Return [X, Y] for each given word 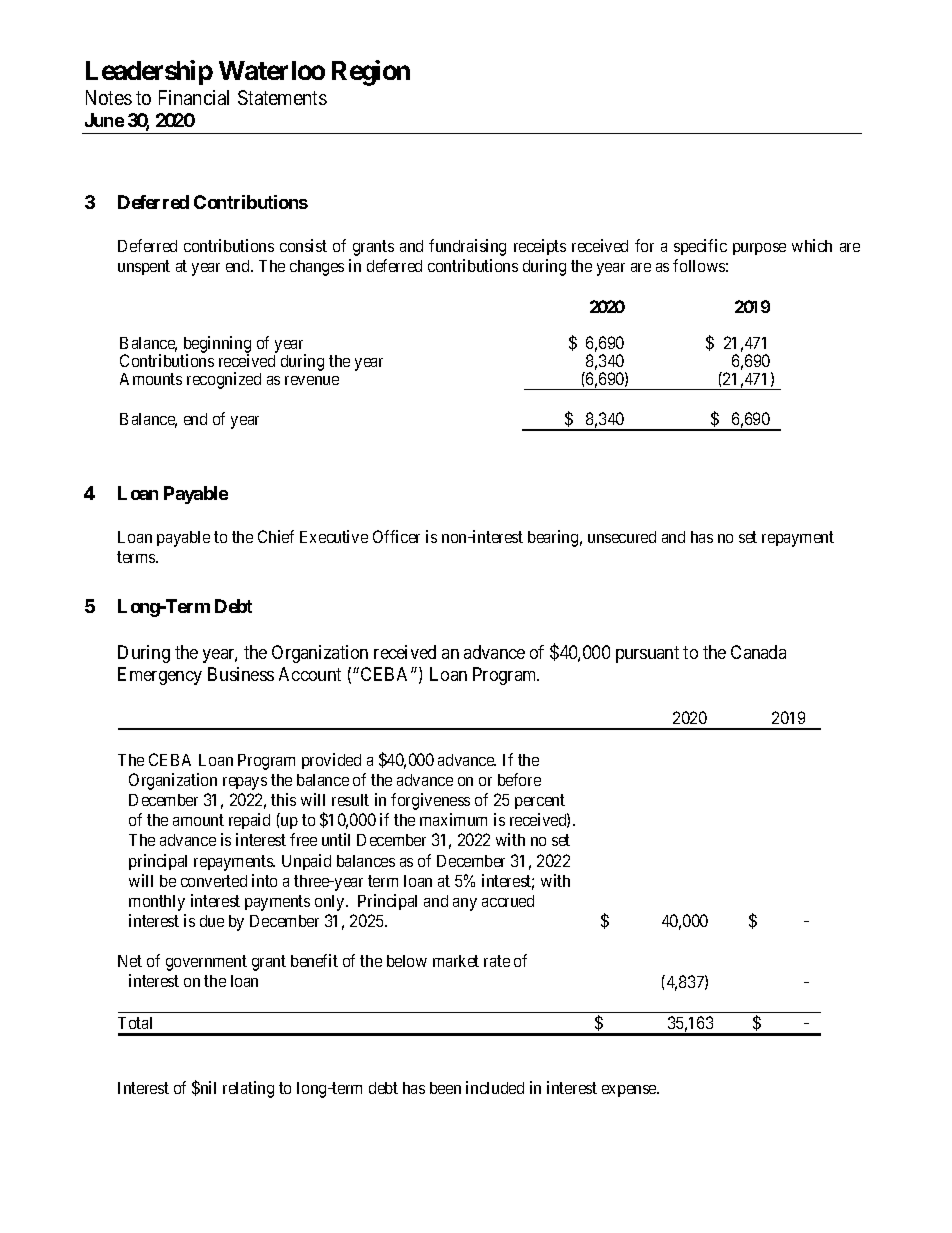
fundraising [467, 247]
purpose [759, 249]
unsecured [622, 537]
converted [214, 881]
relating [248, 1089]
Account [310, 674]
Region [371, 73]
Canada [758, 652]
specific [700, 247]
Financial [194, 97]
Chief [276, 536]
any [465, 904]
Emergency [160, 676]
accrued [508, 901]
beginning [216, 346]
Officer [396, 536]
